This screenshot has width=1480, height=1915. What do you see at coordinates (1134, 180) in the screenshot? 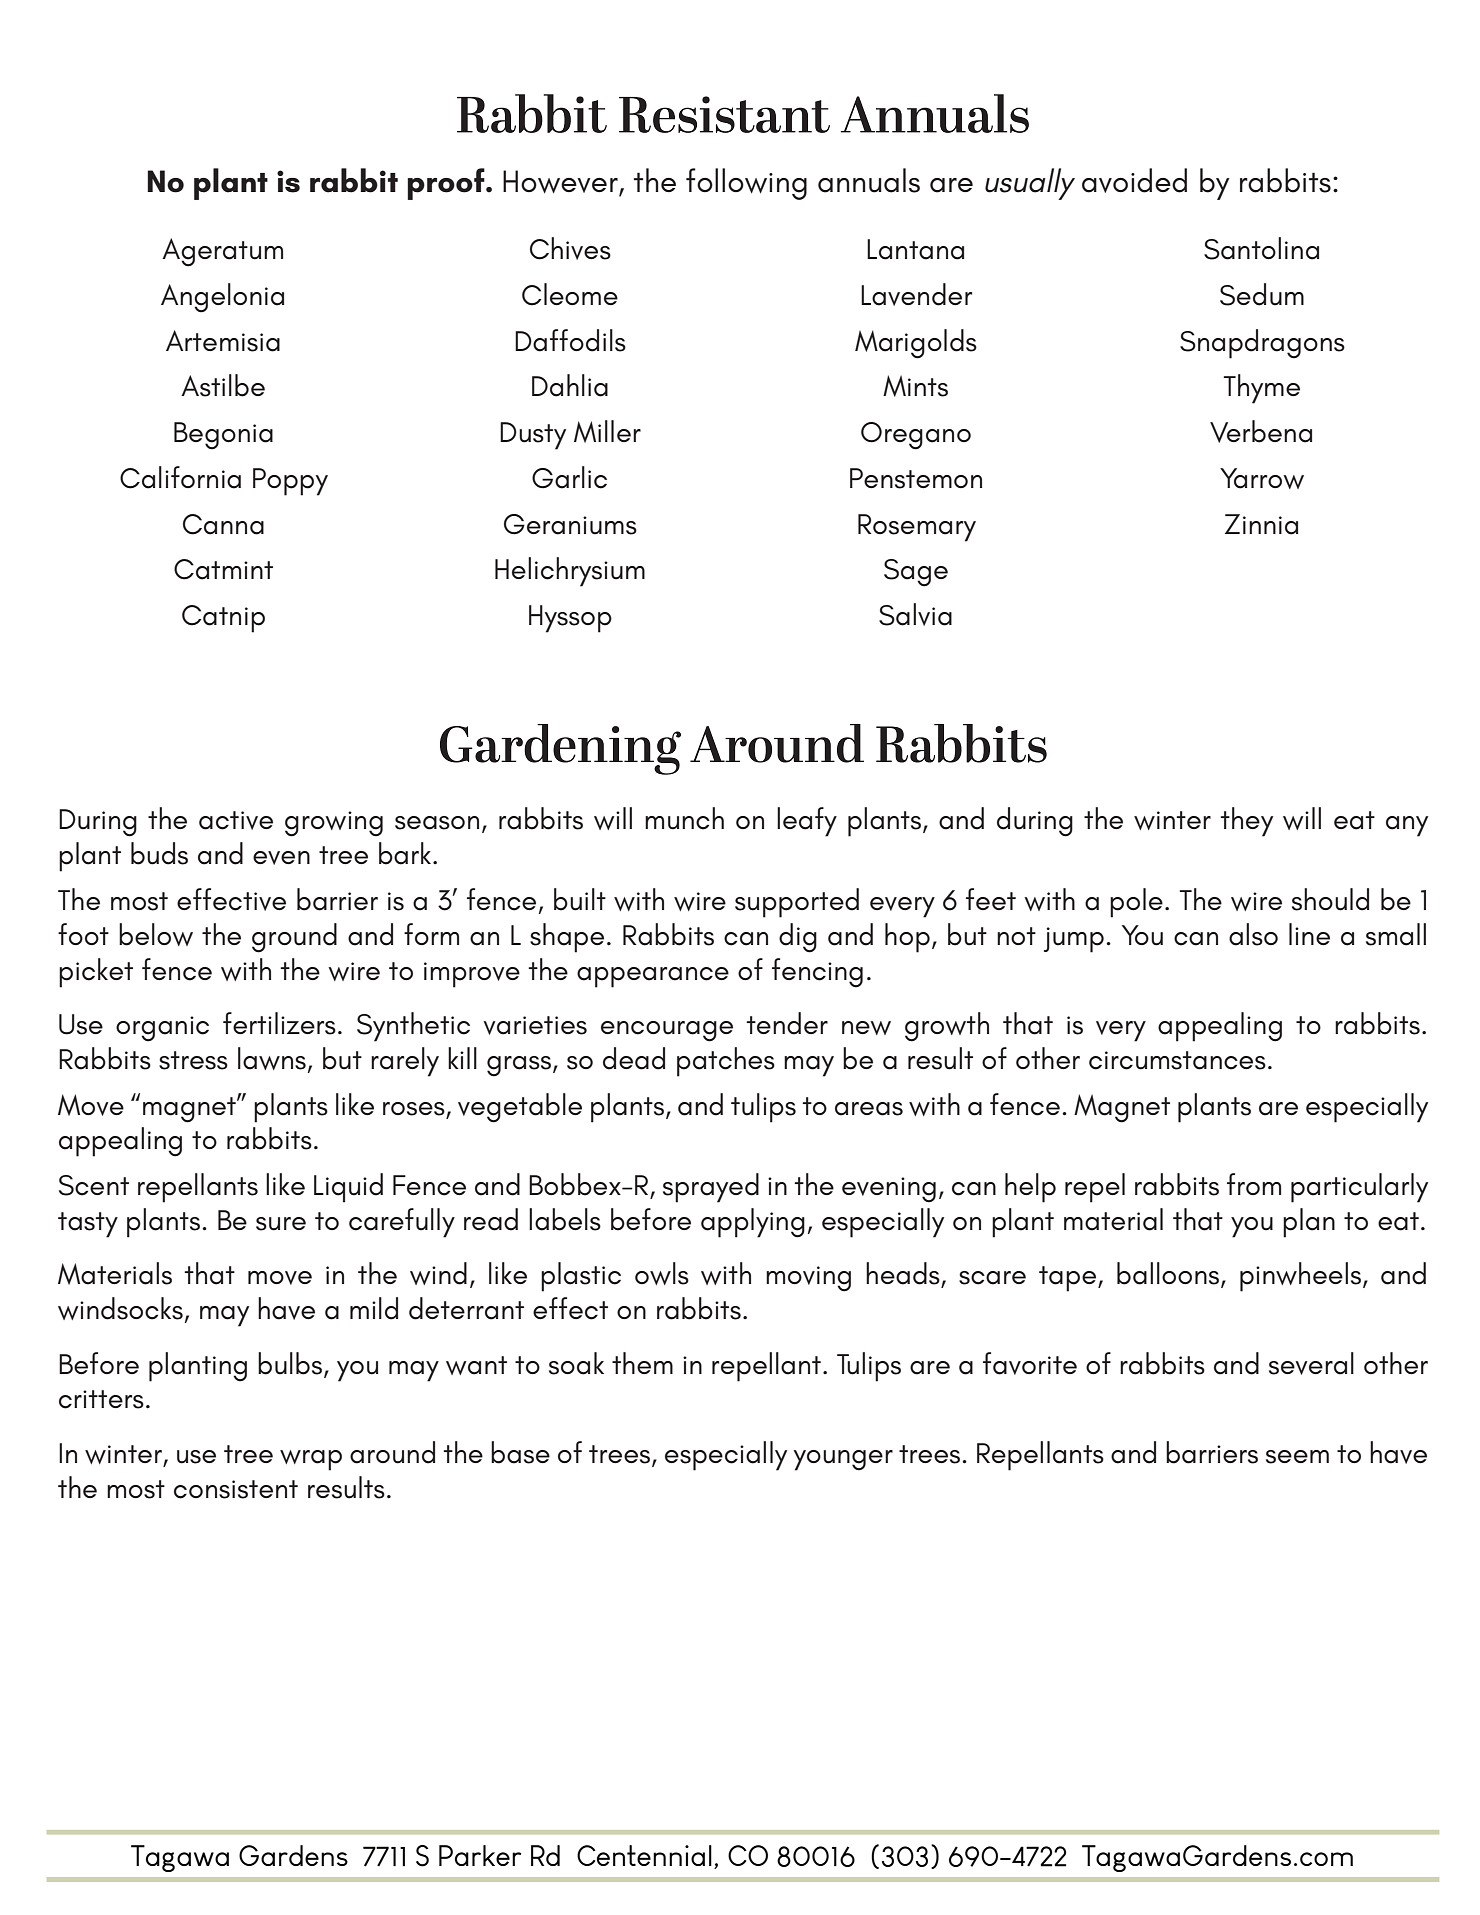
I see `avoided` at bounding box center [1134, 180].
